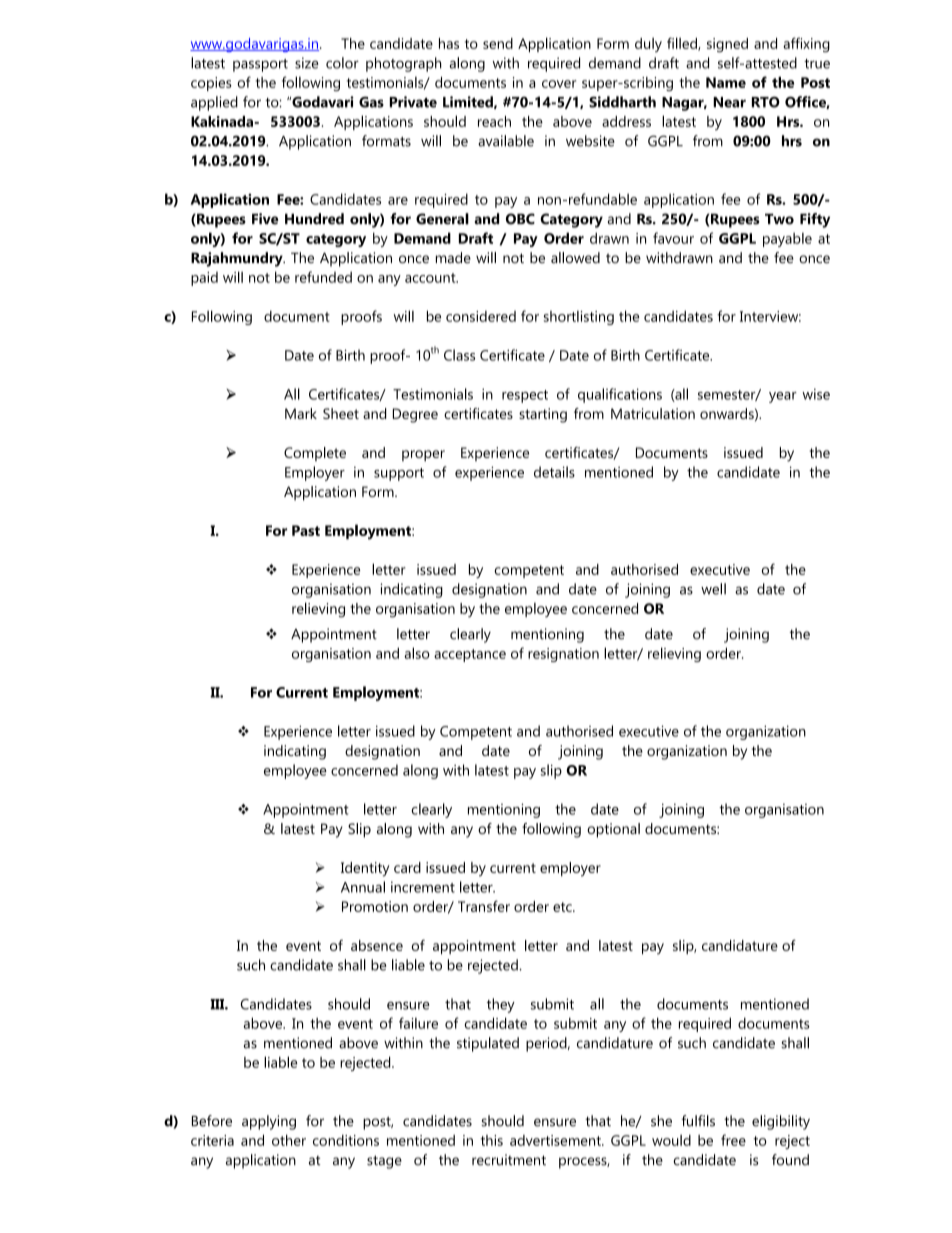 This image has height=1233, width=952. I want to click on passport, so click(260, 65).
